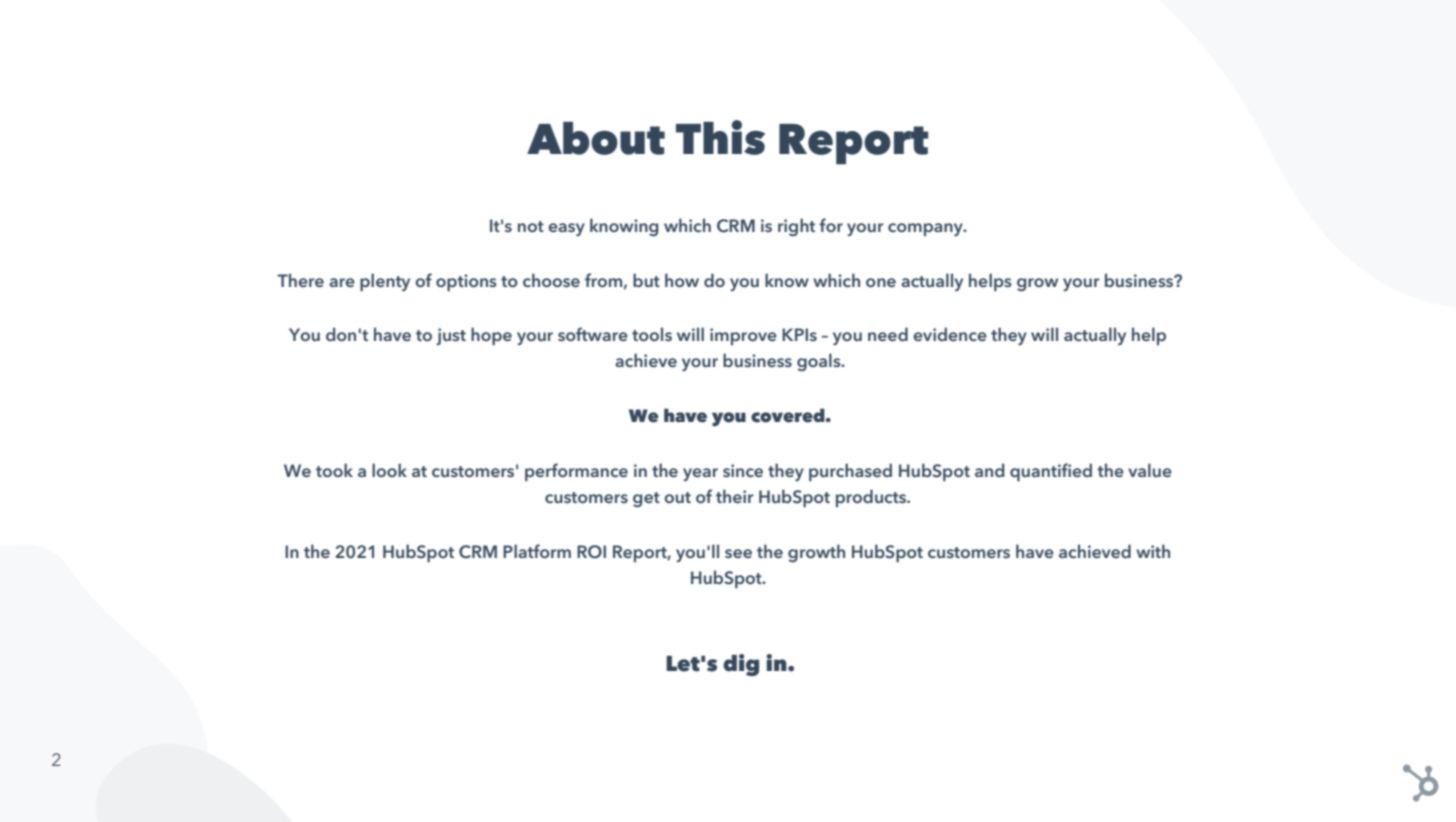 Image resolution: width=1456 pixels, height=822 pixels. What do you see at coordinates (741, 665) in the screenshot?
I see `dig` at bounding box center [741, 665].
